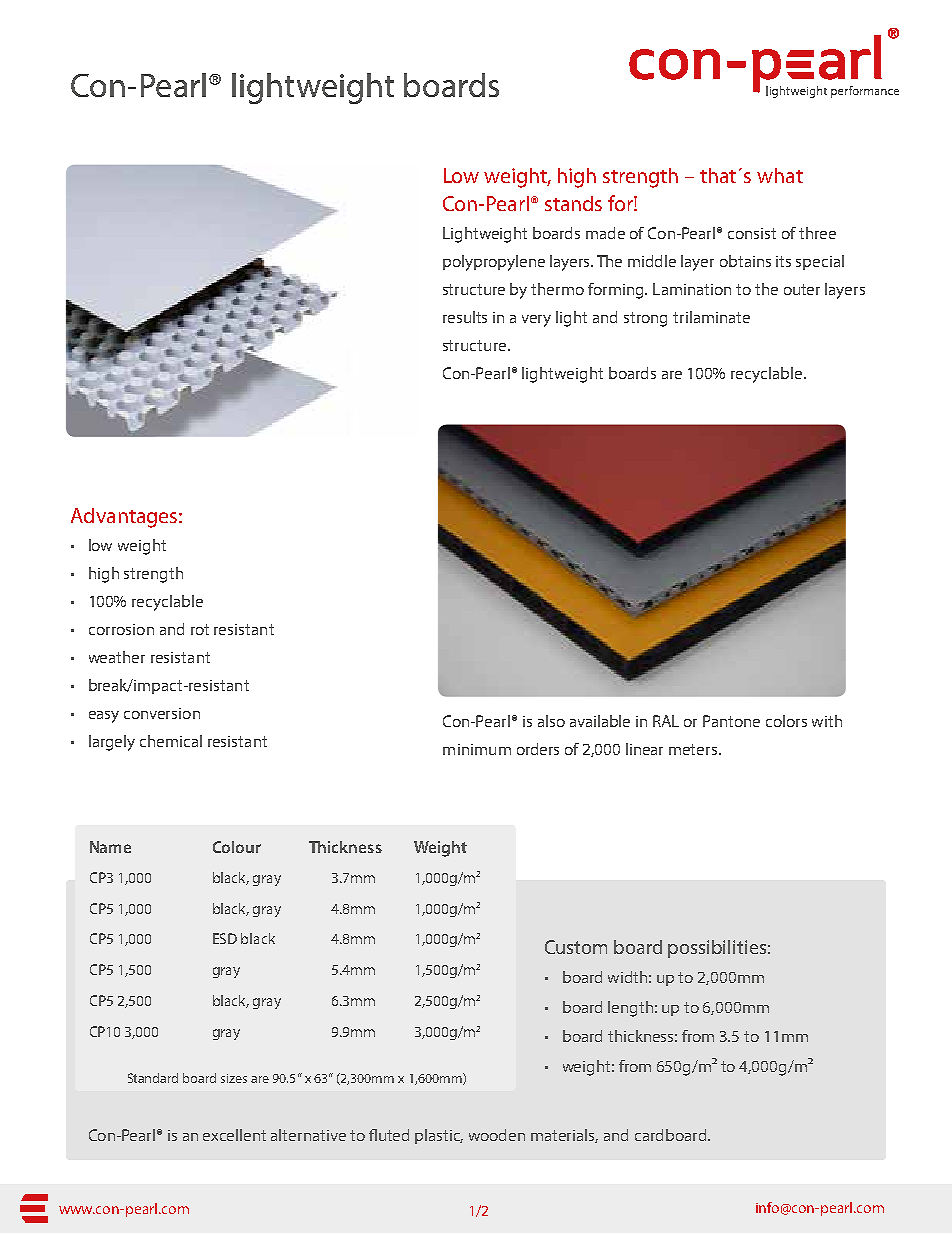 Image resolution: width=952 pixels, height=1233 pixels. Describe the element at coordinates (494, 263) in the screenshot. I see `polypropylene` at that location.
